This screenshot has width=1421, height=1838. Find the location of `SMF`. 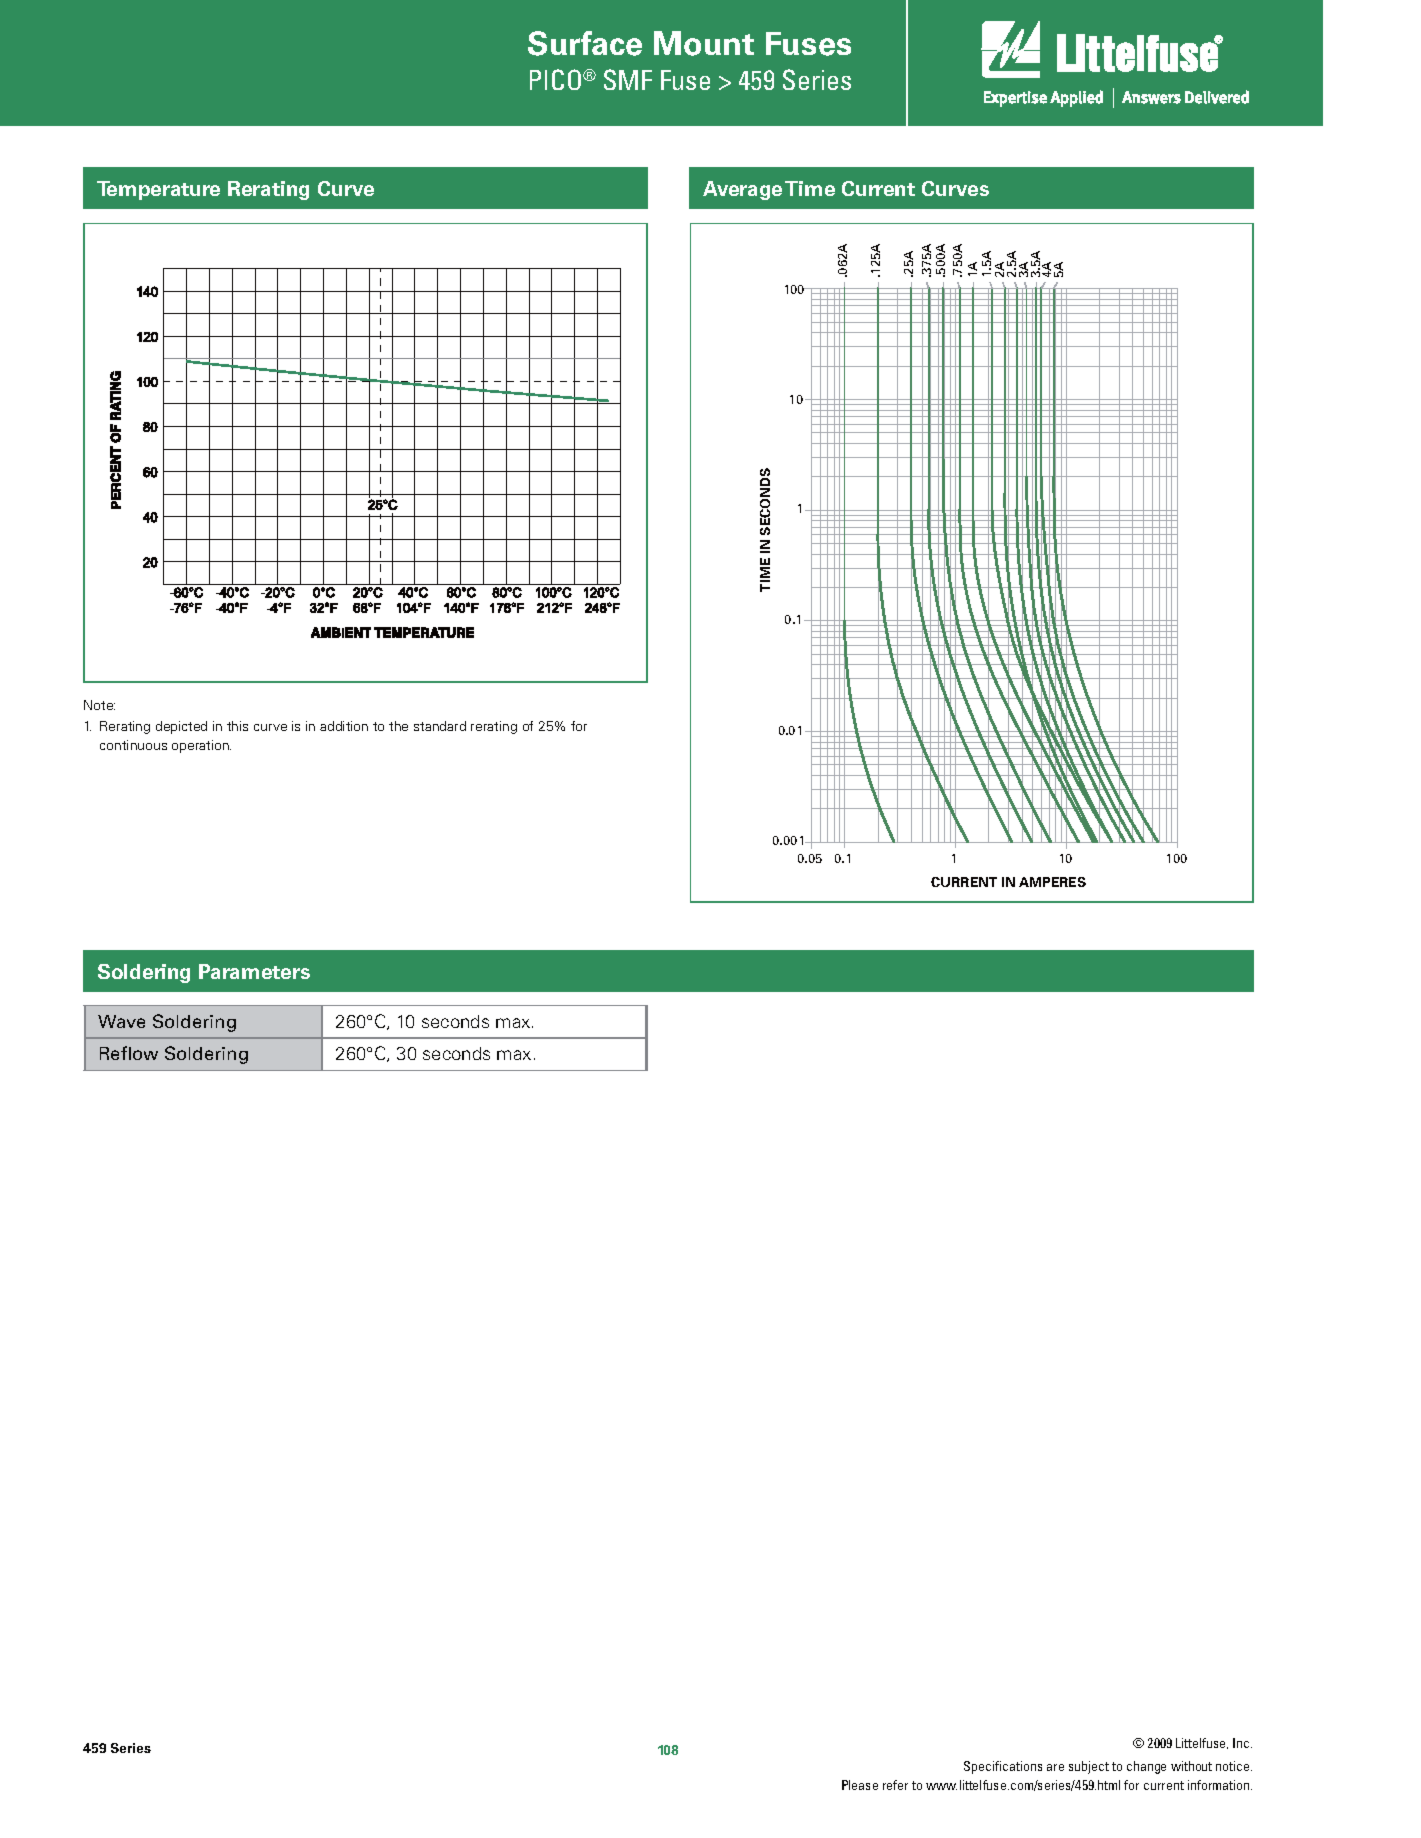

SMF is located at coordinates (628, 79).
